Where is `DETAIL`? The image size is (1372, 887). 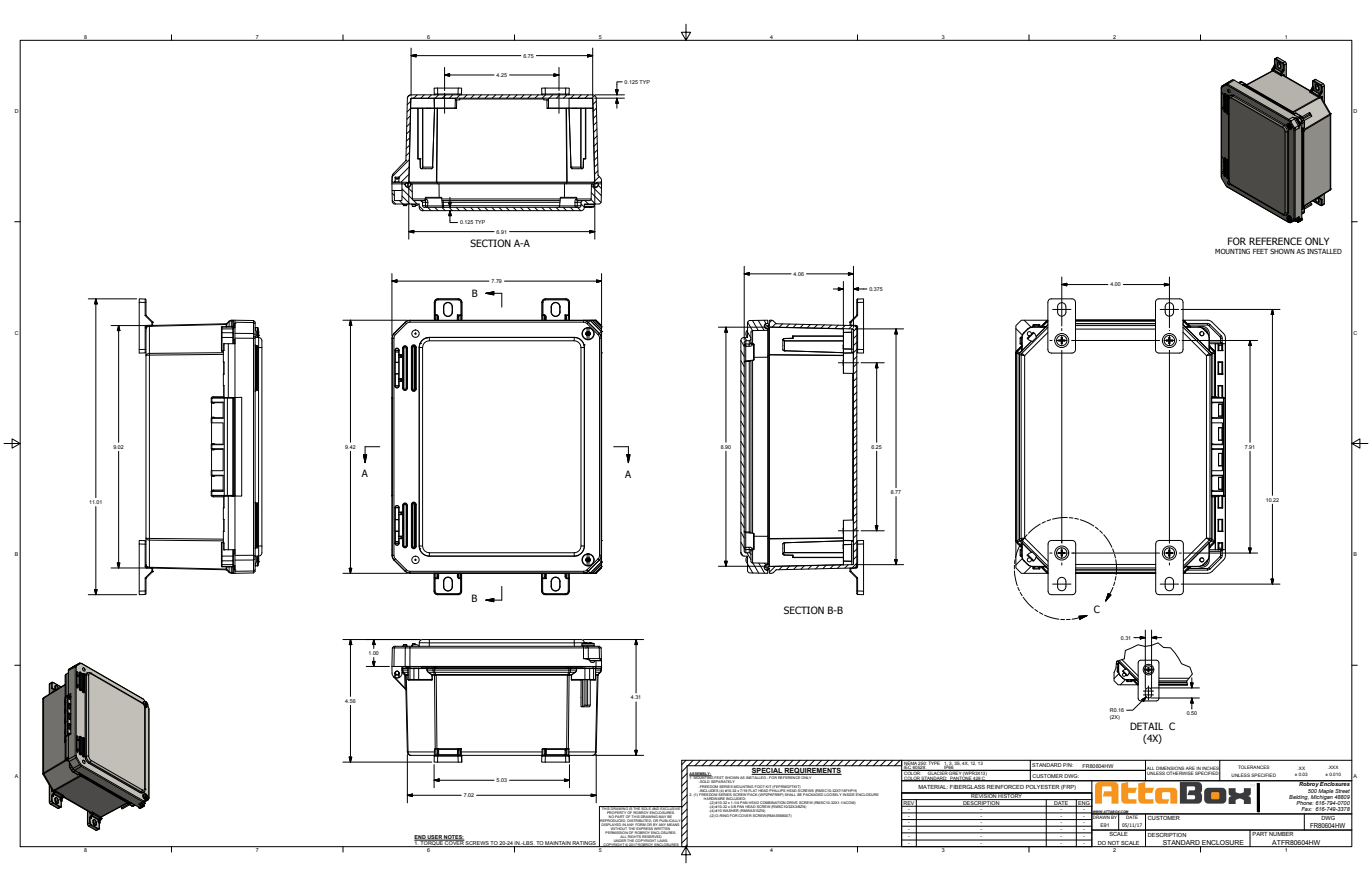 DETAIL is located at coordinates (1146, 726).
